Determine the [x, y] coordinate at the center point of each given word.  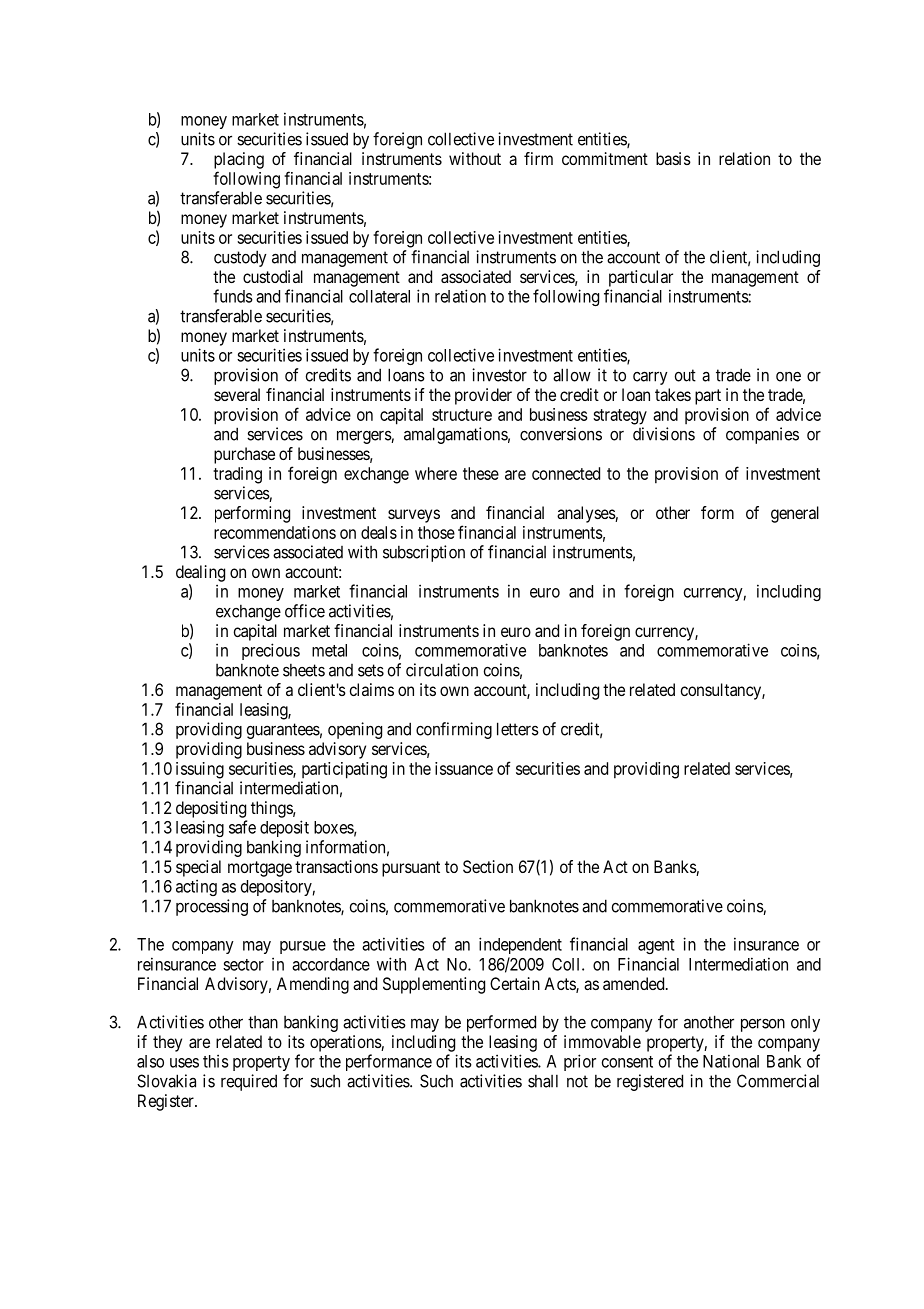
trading [237, 475]
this [216, 1061]
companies [762, 435]
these [481, 473]
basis [673, 158]
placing [239, 160]
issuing [200, 770]
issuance [464, 768]
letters [518, 729]
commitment [605, 158]
